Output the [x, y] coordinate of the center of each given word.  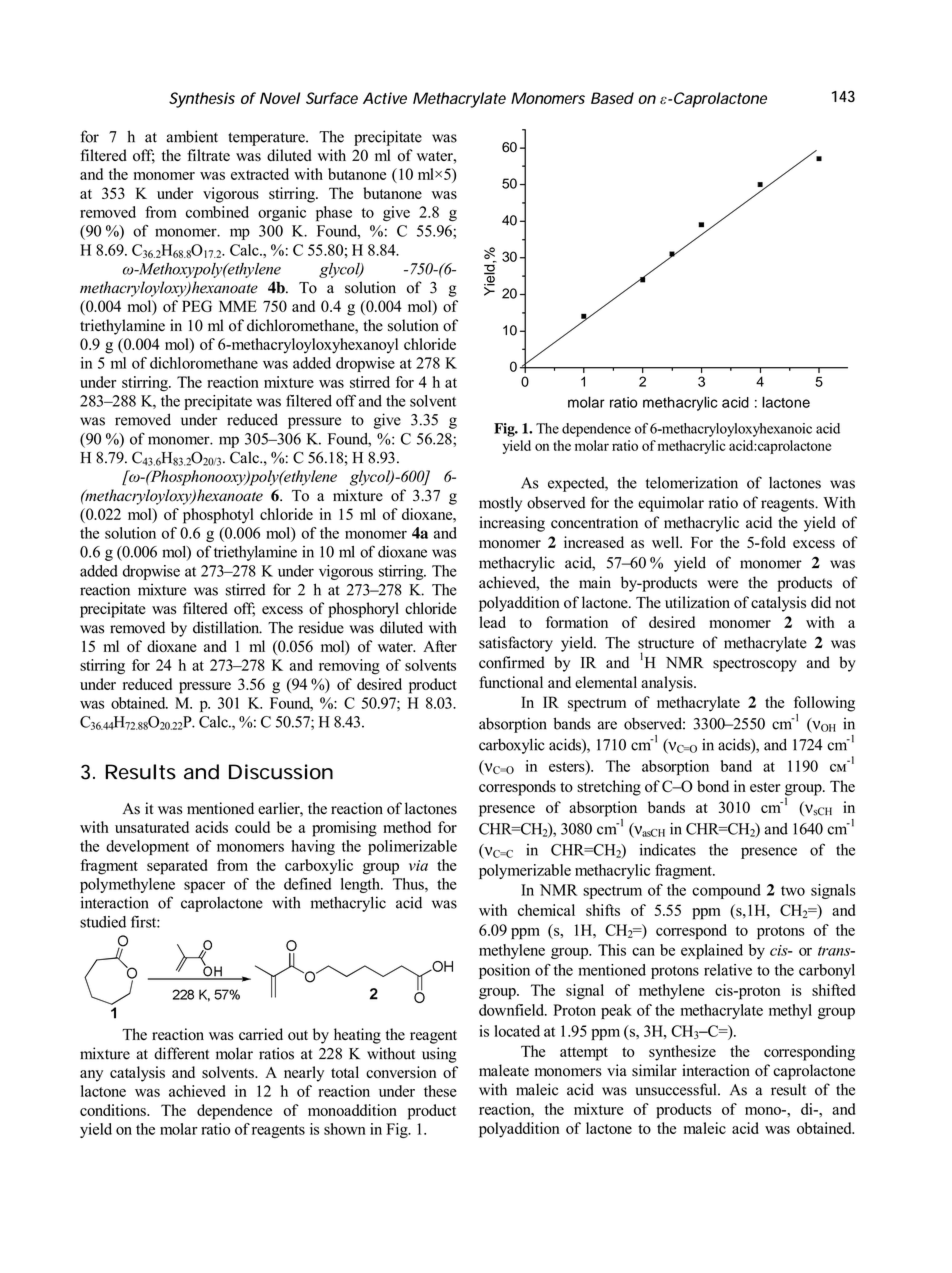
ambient [192, 136]
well [667, 542]
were [722, 584]
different [181, 1053]
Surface [332, 98]
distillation [227, 627]
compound [726, 891]
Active [385, 98]
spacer [204, 887]
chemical [546, 910]
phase [334, 214]
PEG [197, 306]
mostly [500, 504]
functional [511, 682]
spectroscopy [755, 665]
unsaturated [152, 827]
